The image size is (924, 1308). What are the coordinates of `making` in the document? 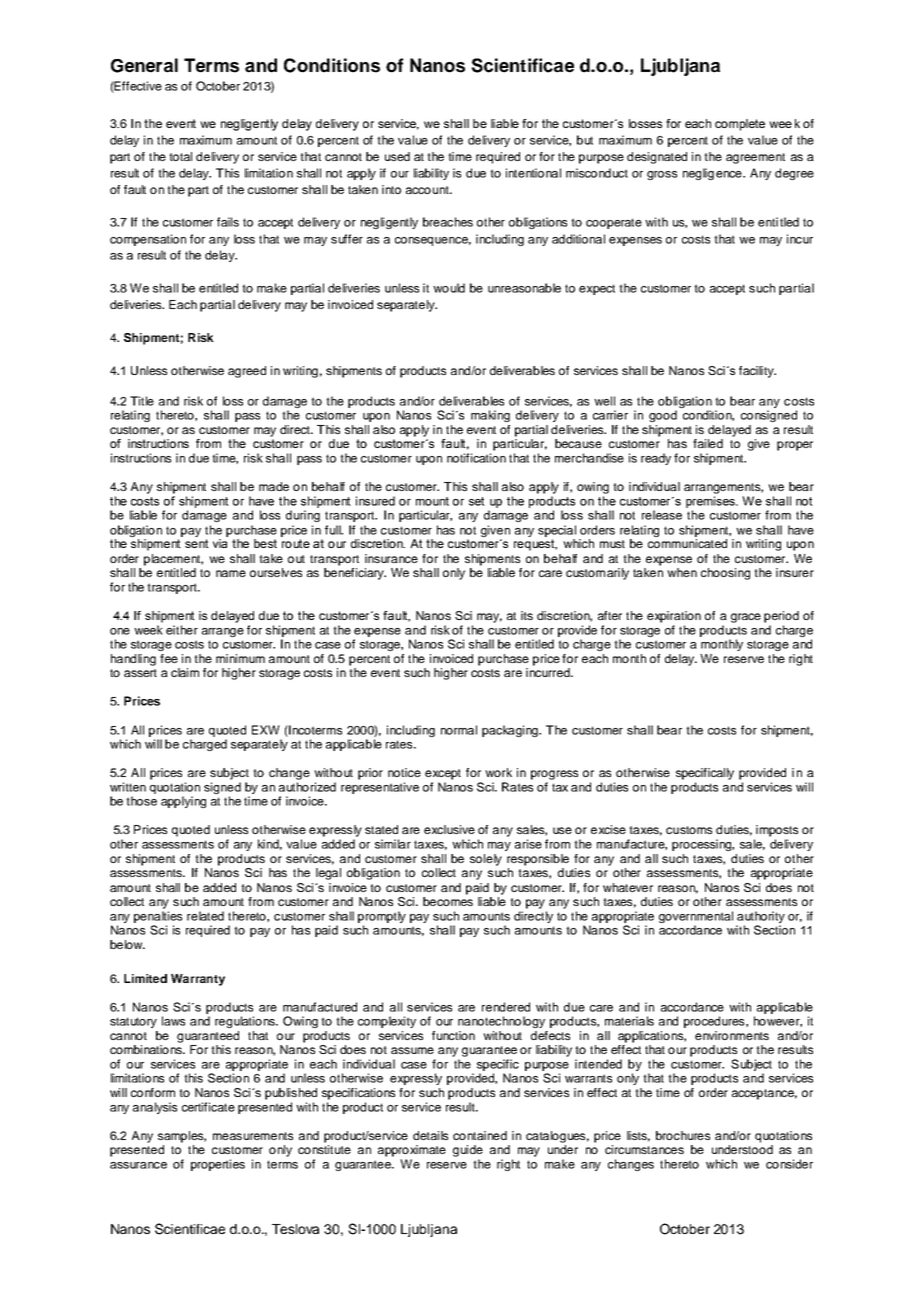 It's located at (490, 416).
